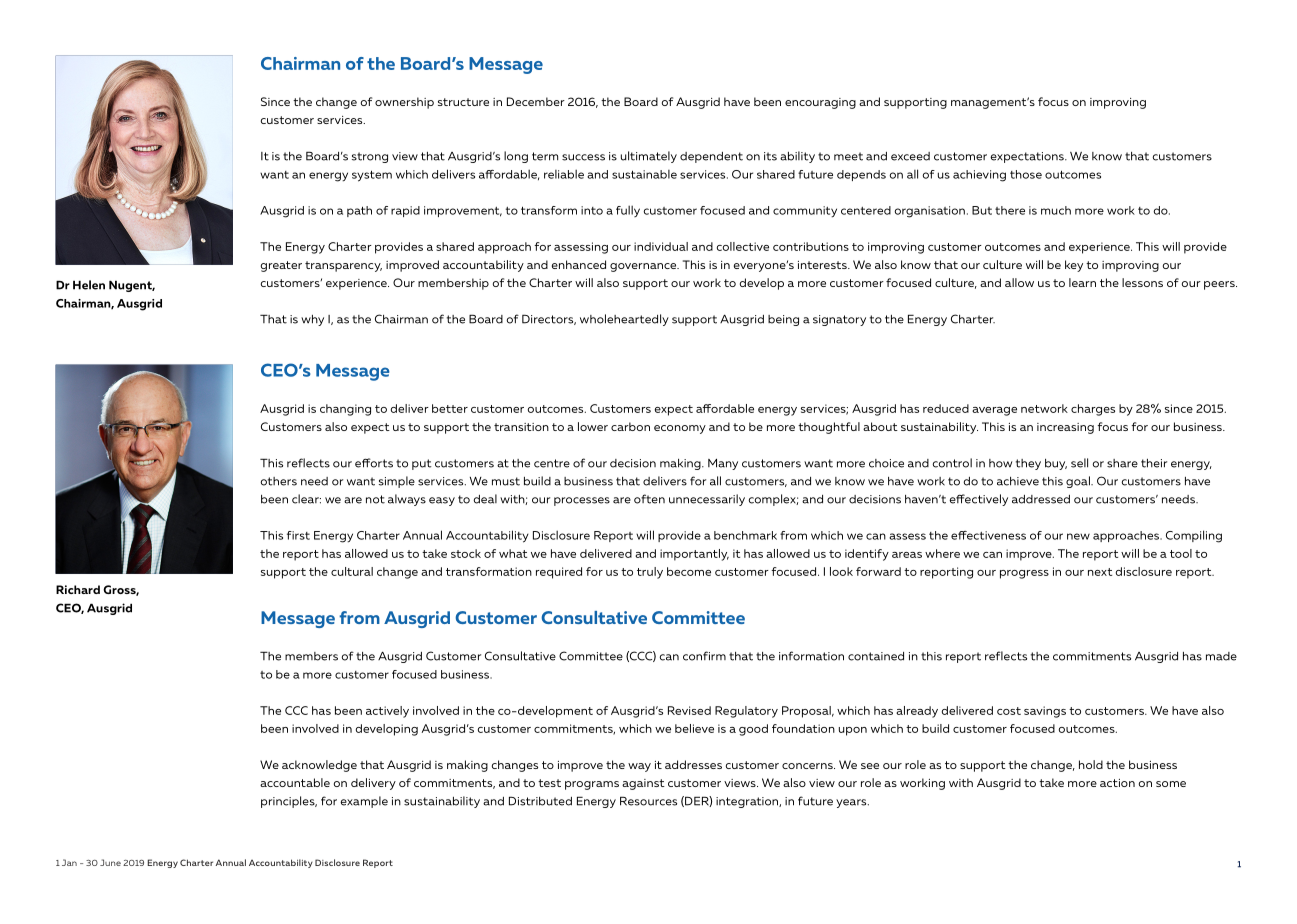  What do you see at coordinates (624, 320) in the screenshot?
I see `wholeheartedly` at bounding box center [624, 320].
